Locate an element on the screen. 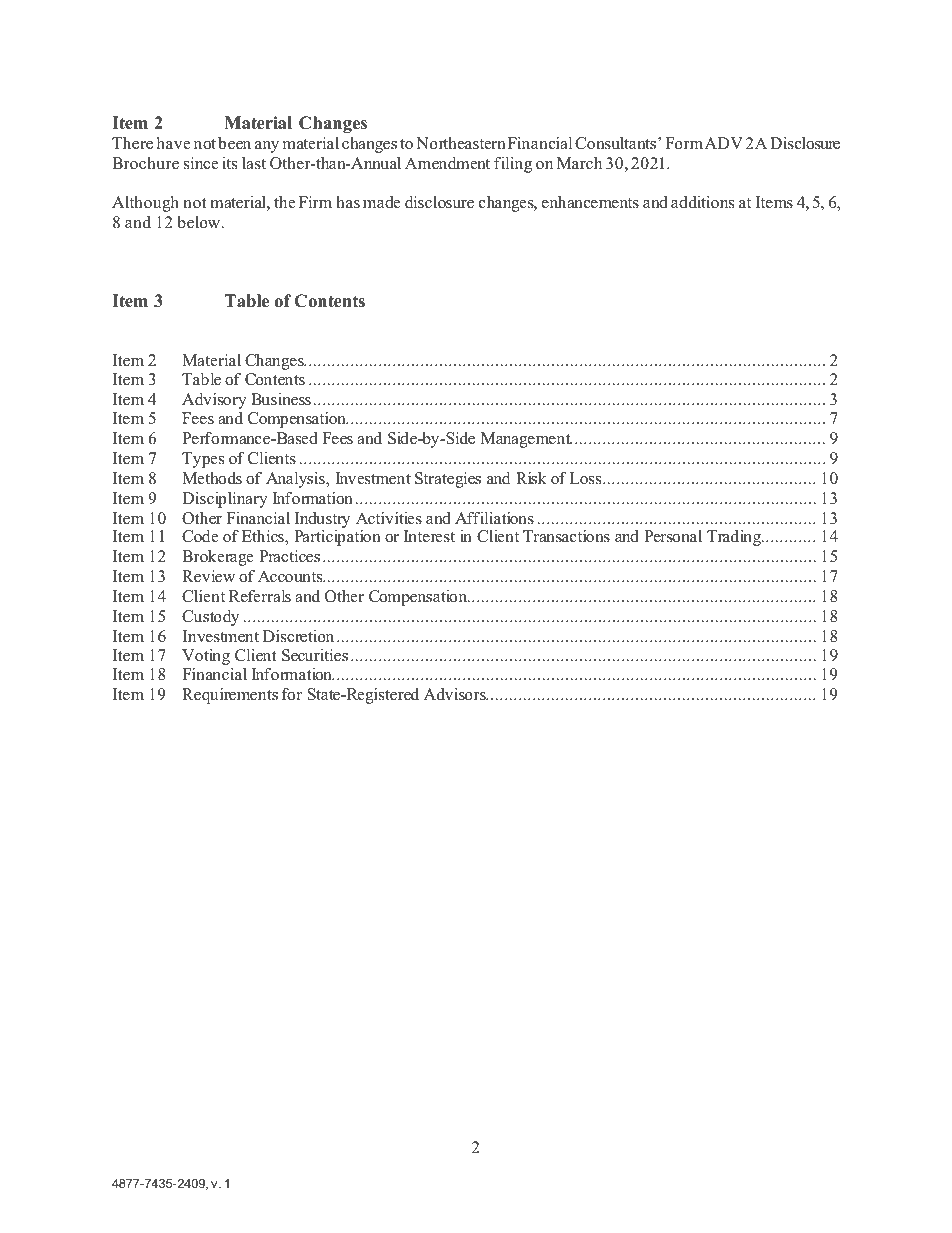  below is located at coordinates (200, 222).
